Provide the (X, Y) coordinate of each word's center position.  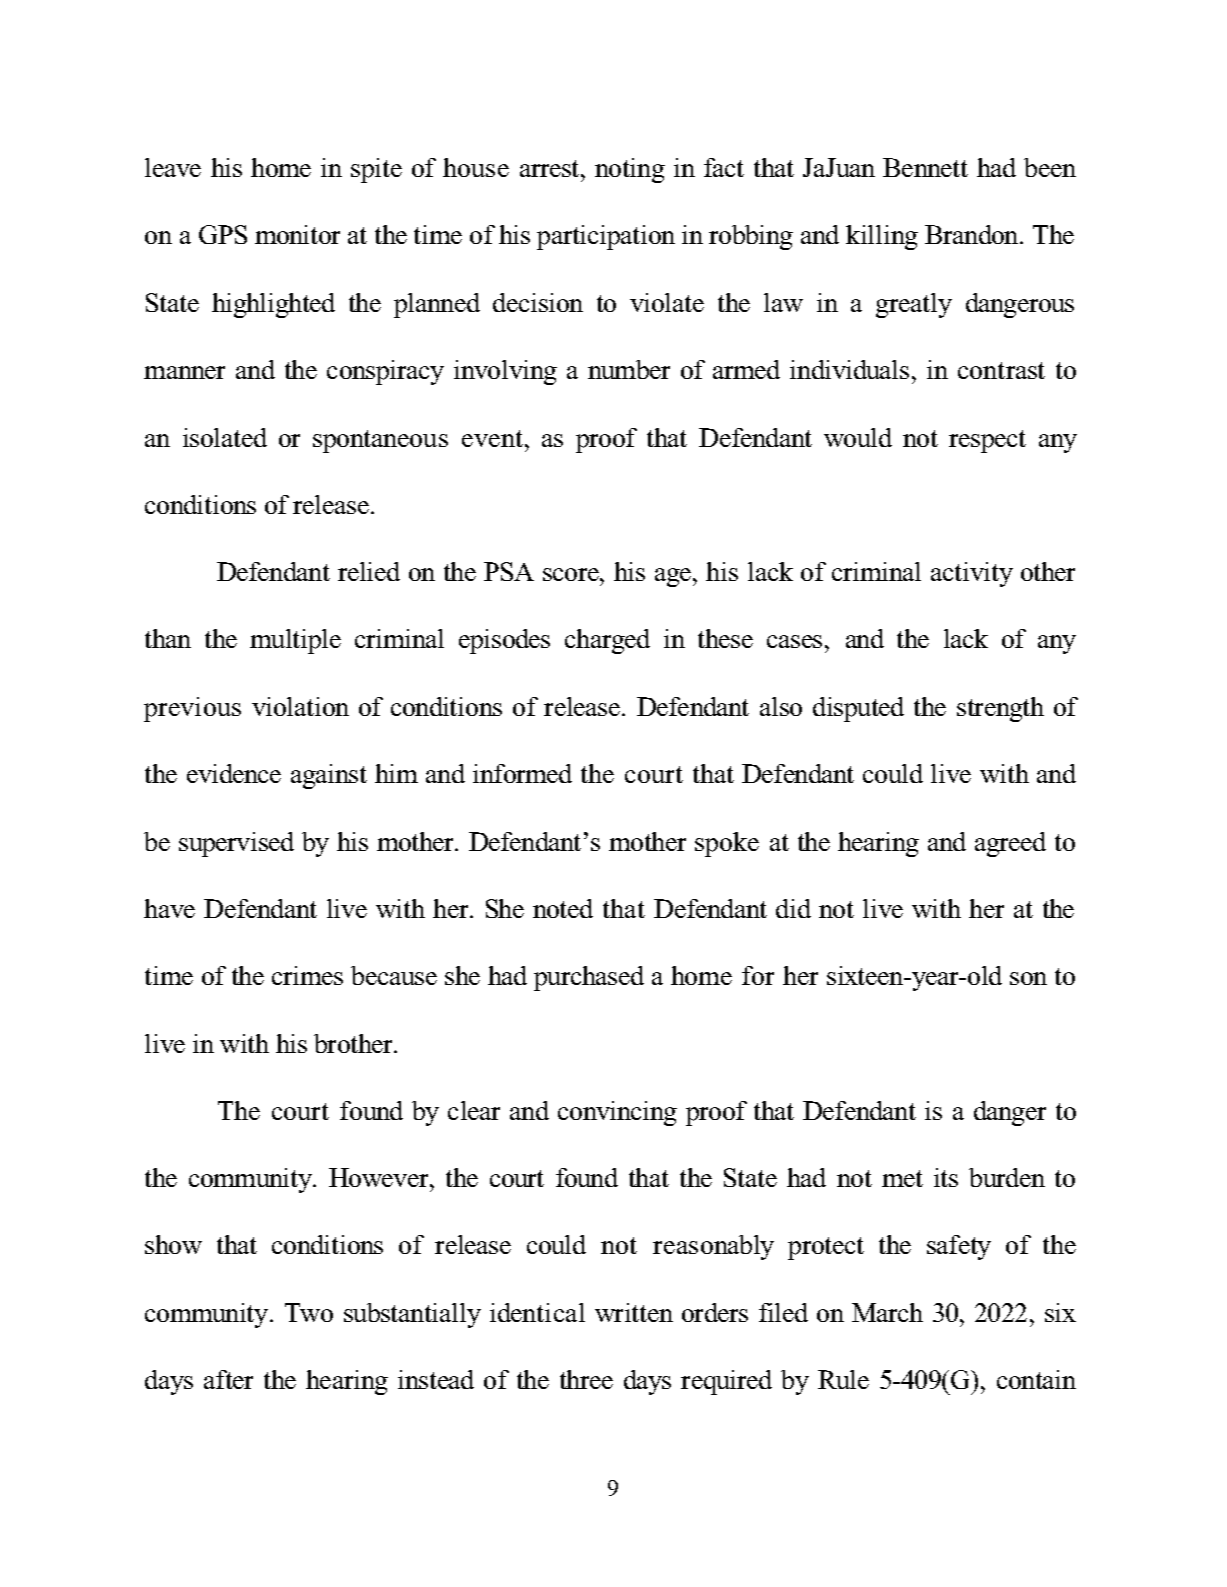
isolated (225, 437)
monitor (297, 234)
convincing (617, 1113)
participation (606, 237)
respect (987, 441)
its (946, 1177)
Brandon (973, 234)
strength (1000, 709)
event (492, 438)
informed (522, 773)
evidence (234, 773)
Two (309, 1312)
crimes (307, 975)
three (586, 1379)
